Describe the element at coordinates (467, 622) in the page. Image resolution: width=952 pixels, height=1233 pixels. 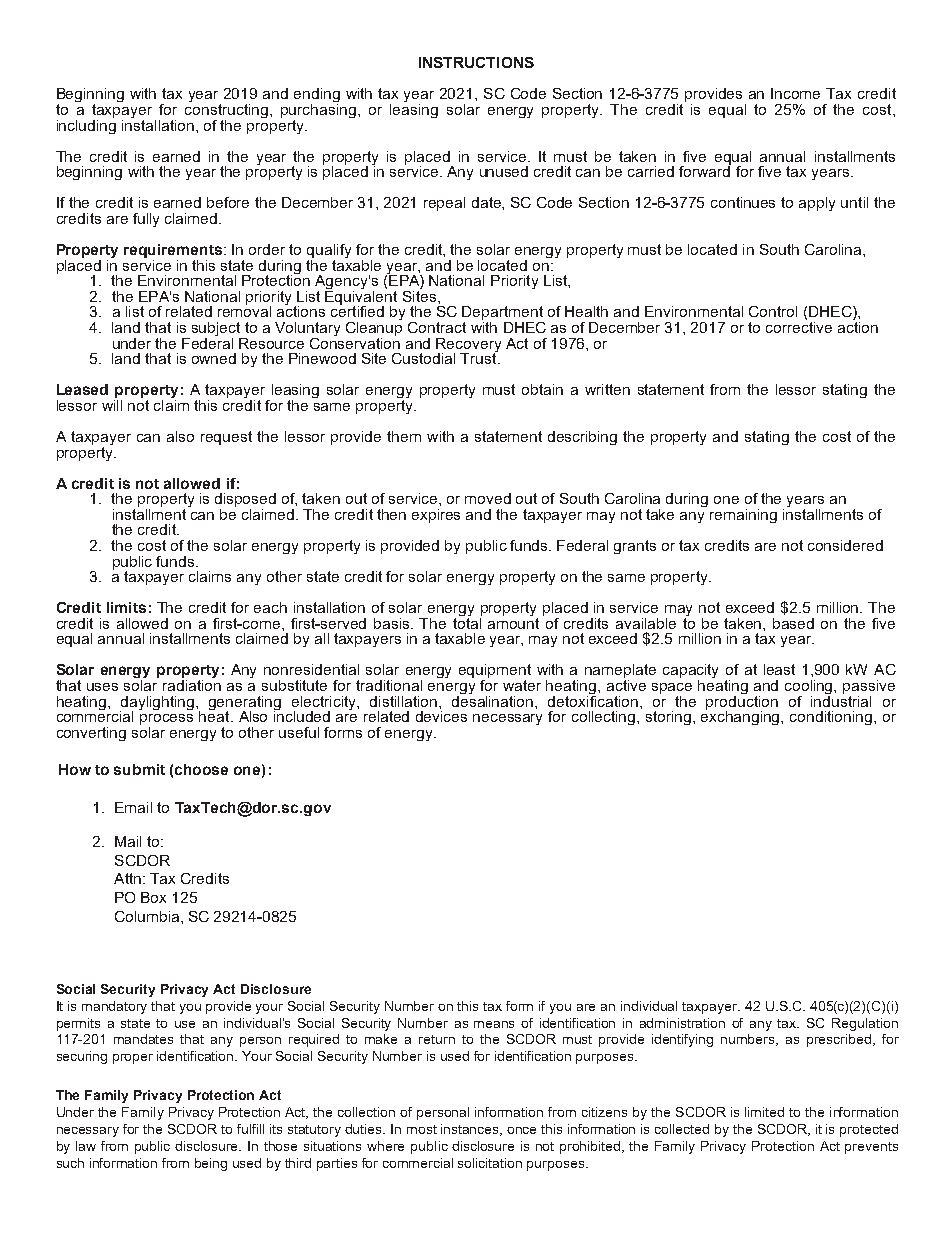
I see `total` at that location.
